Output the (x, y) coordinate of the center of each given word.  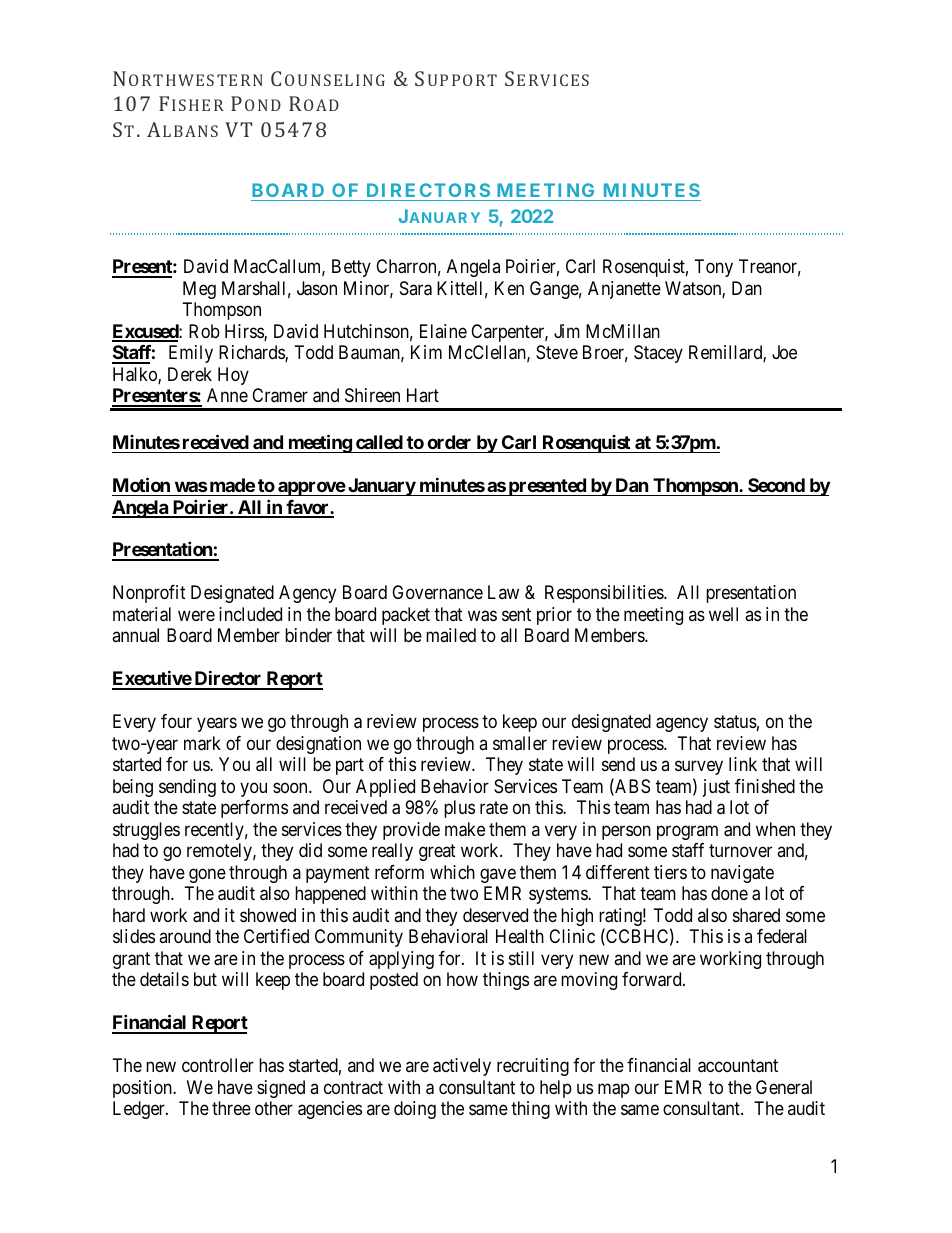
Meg (199, 290)
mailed (451, 635)
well (723, 614)
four (176, 721)
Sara (416, 288)
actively (462, 1067)
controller (218, 1065)
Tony (714, 268)
